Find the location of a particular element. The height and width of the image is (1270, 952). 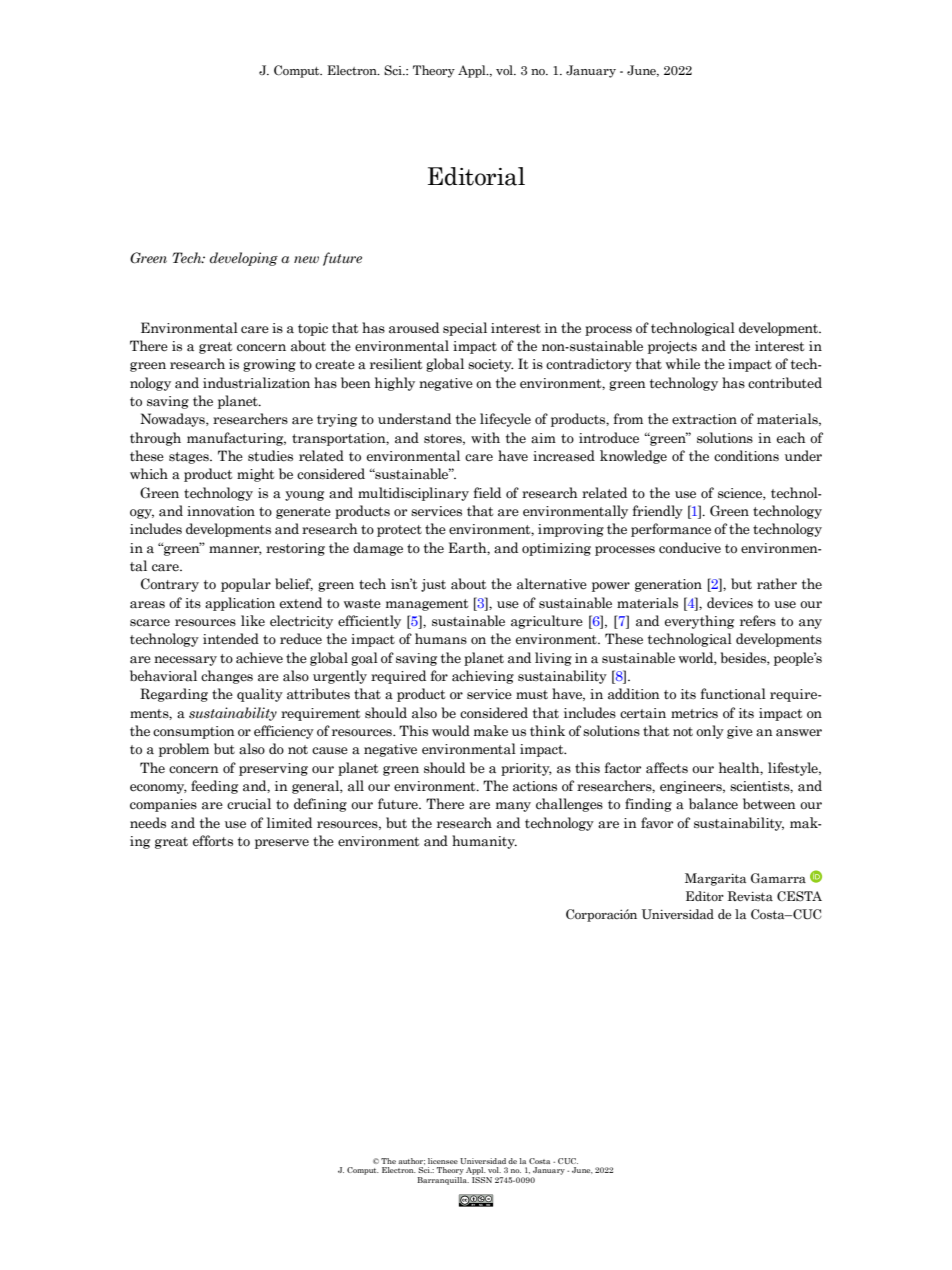

projects is located at coordinates (672, 347).
